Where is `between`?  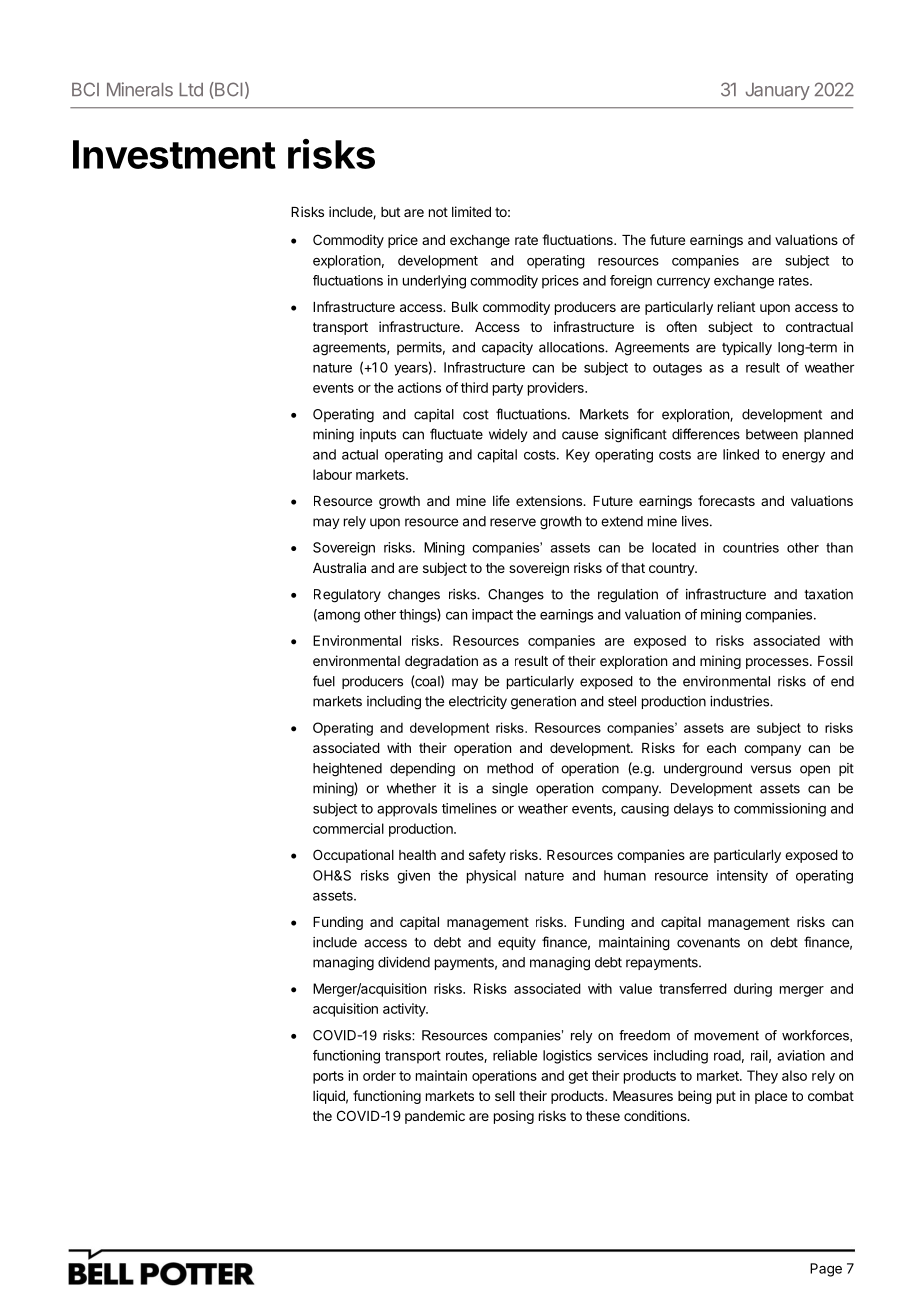
between is located at coordinates (772, 434).
